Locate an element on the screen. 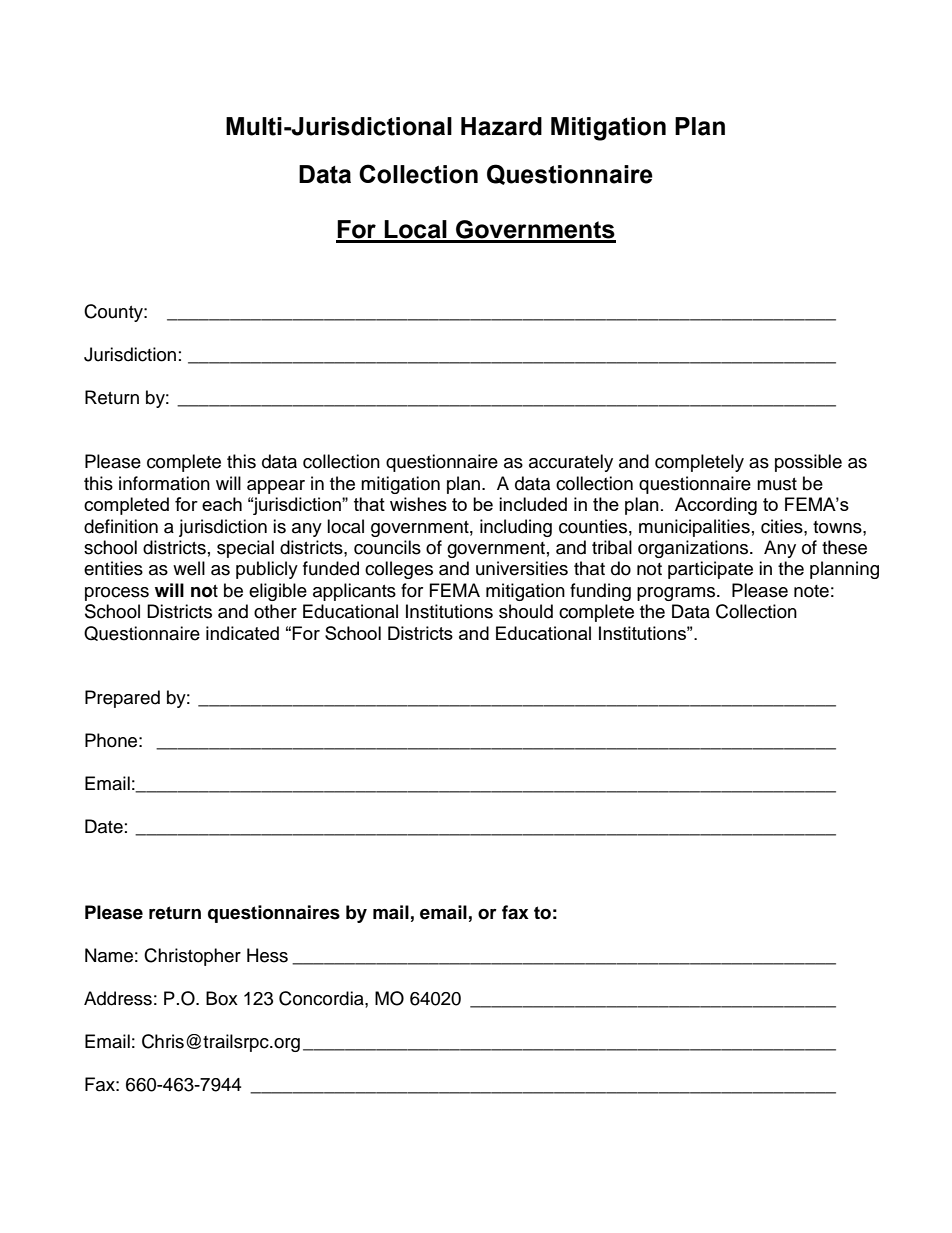 The height and width of the screenshot is (1233, 952). Hazard is located at coordinates (501, 126).
